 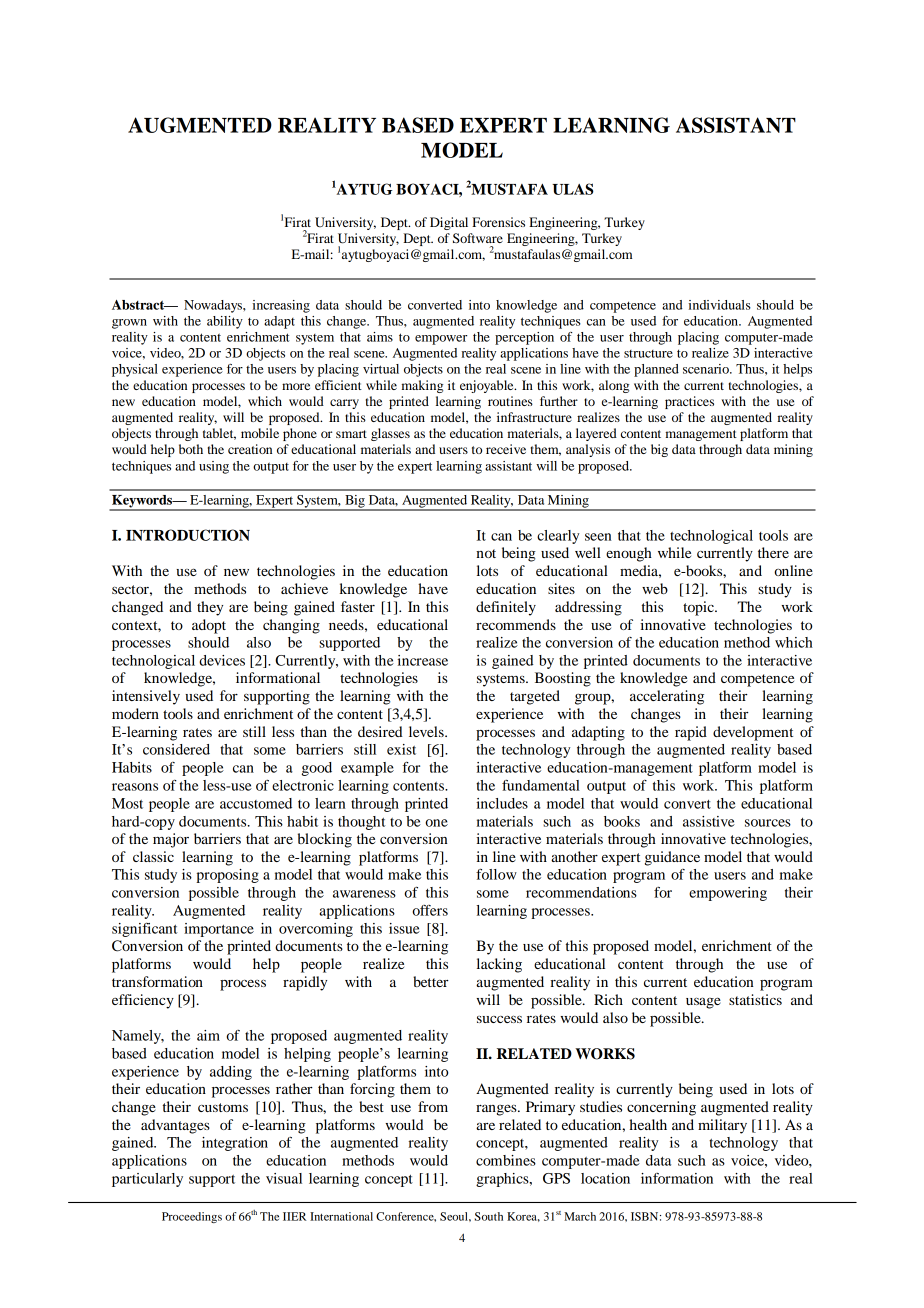 What do you see at coordinates (214, 306) in the page?
I see `Nowadays` at bounding box center [214, 306].
